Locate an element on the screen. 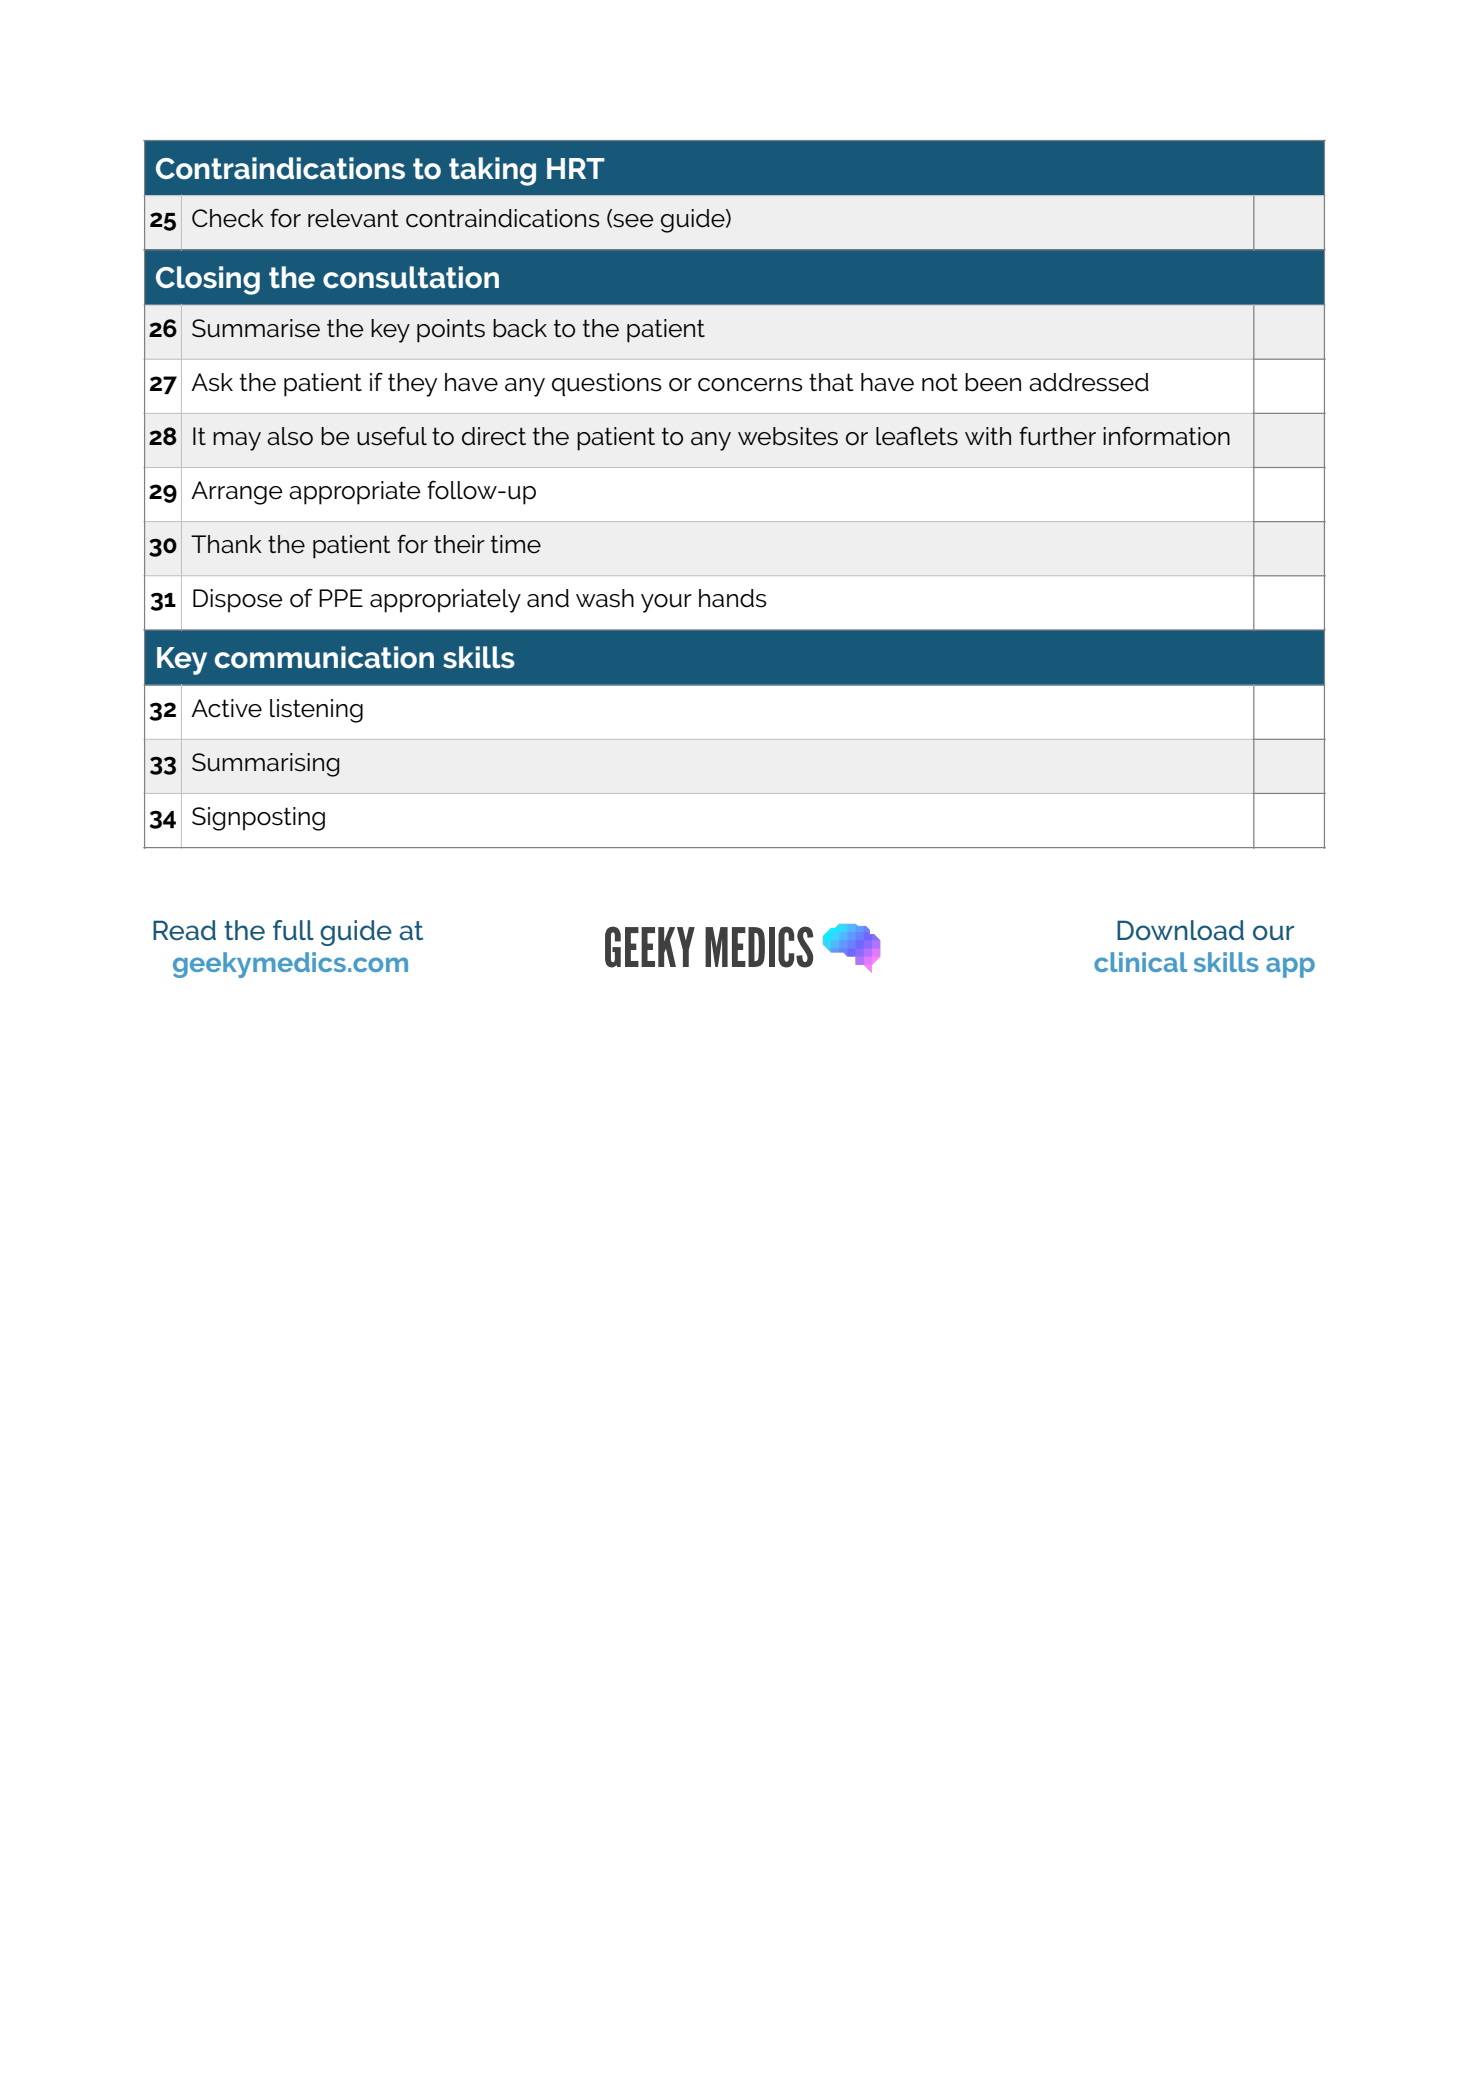  HRT is located at coordinates (576, 168).
